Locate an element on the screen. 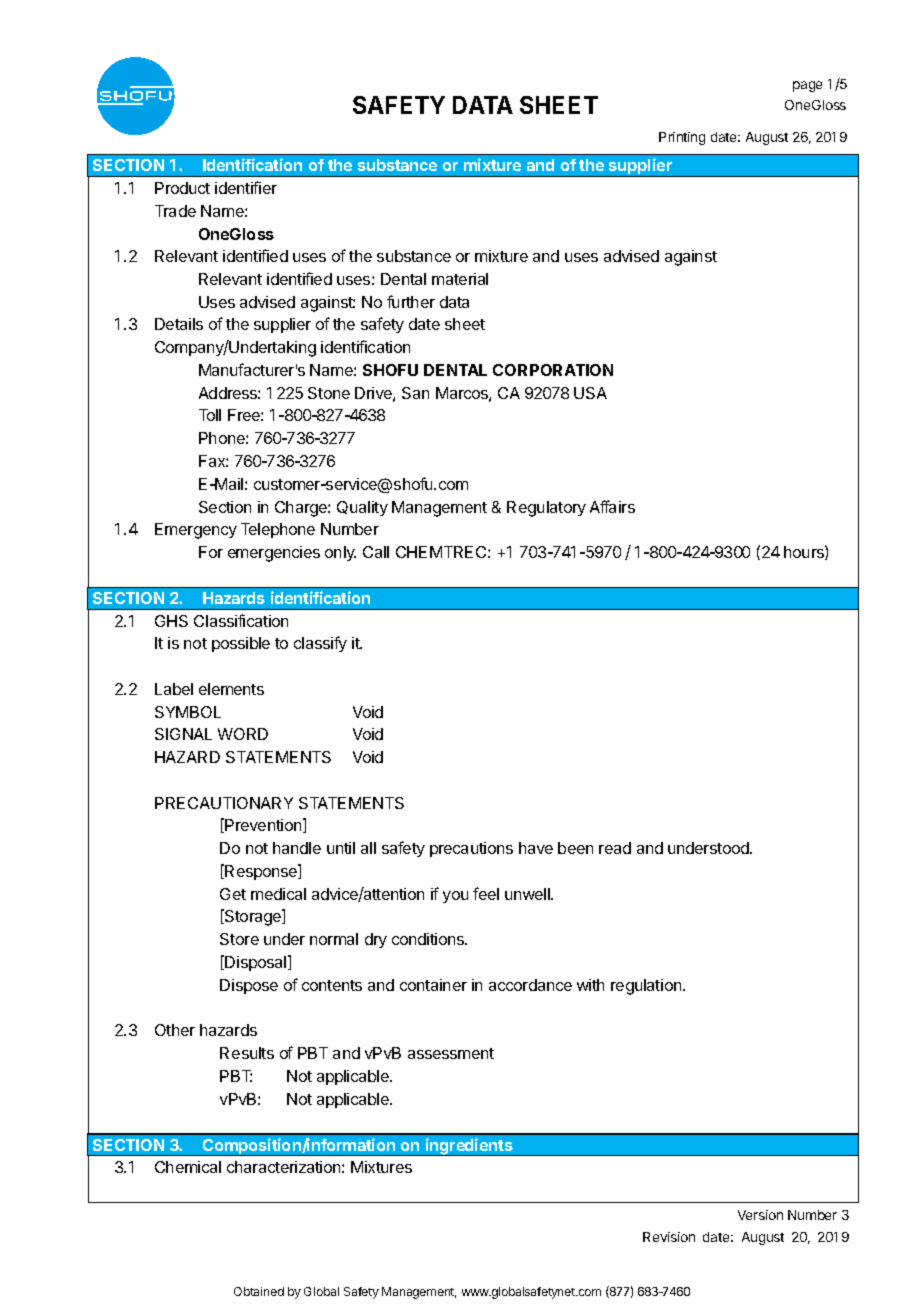  Revision is located at coordinates (669, 1237).
